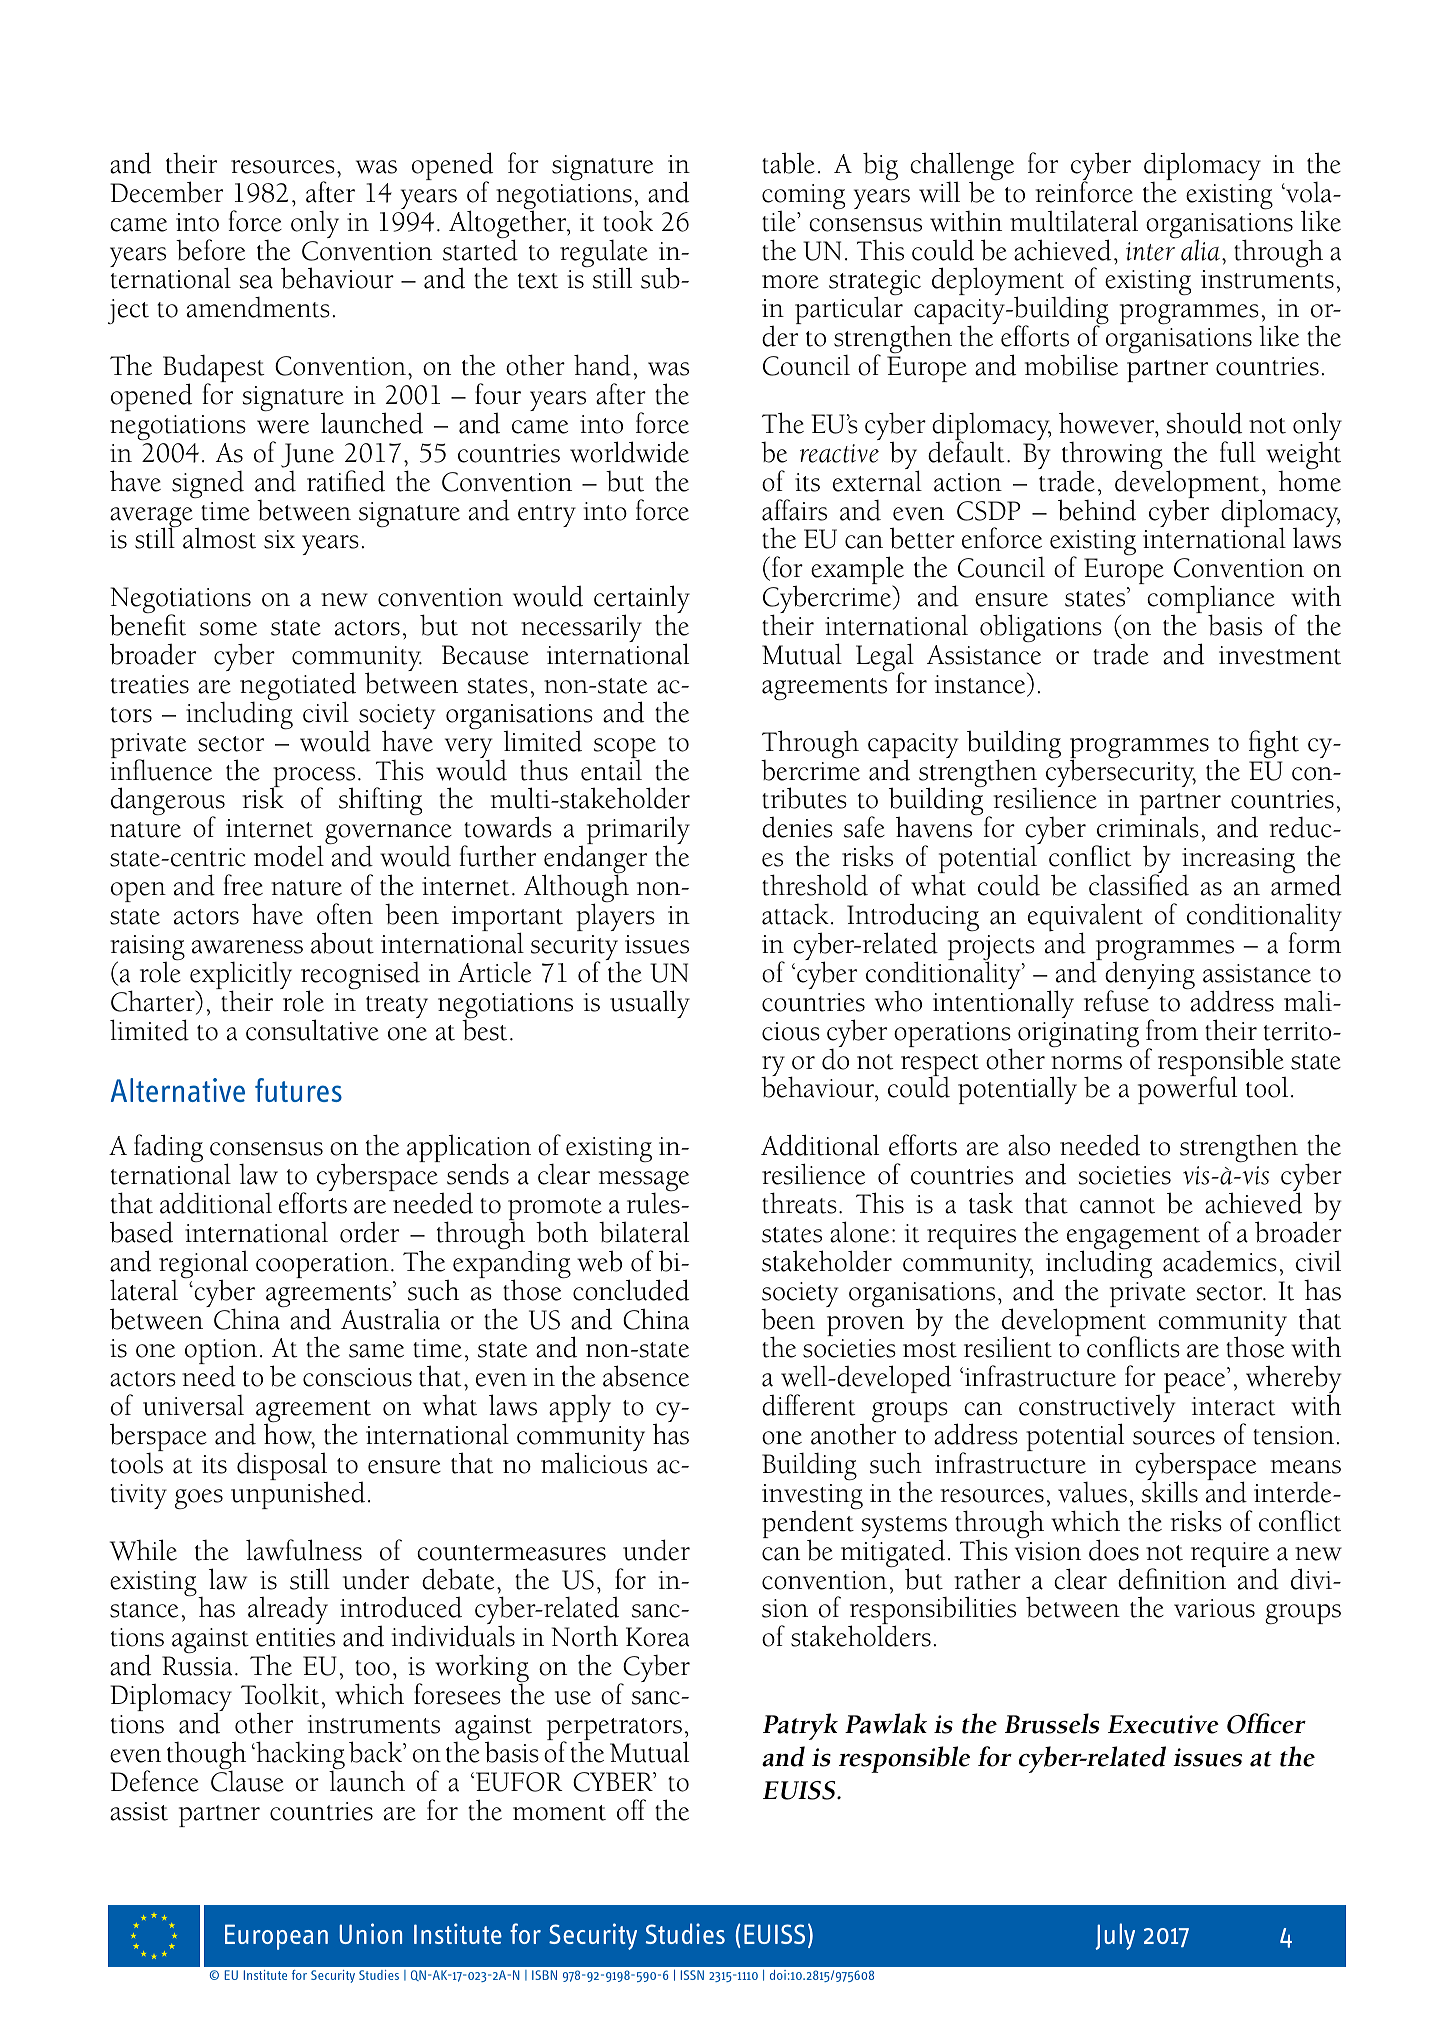 This screenshot has height=2027, width=1433. Describe the element at coordinates (1172, 1578) in the screenshot. I see `definition` at that location.
